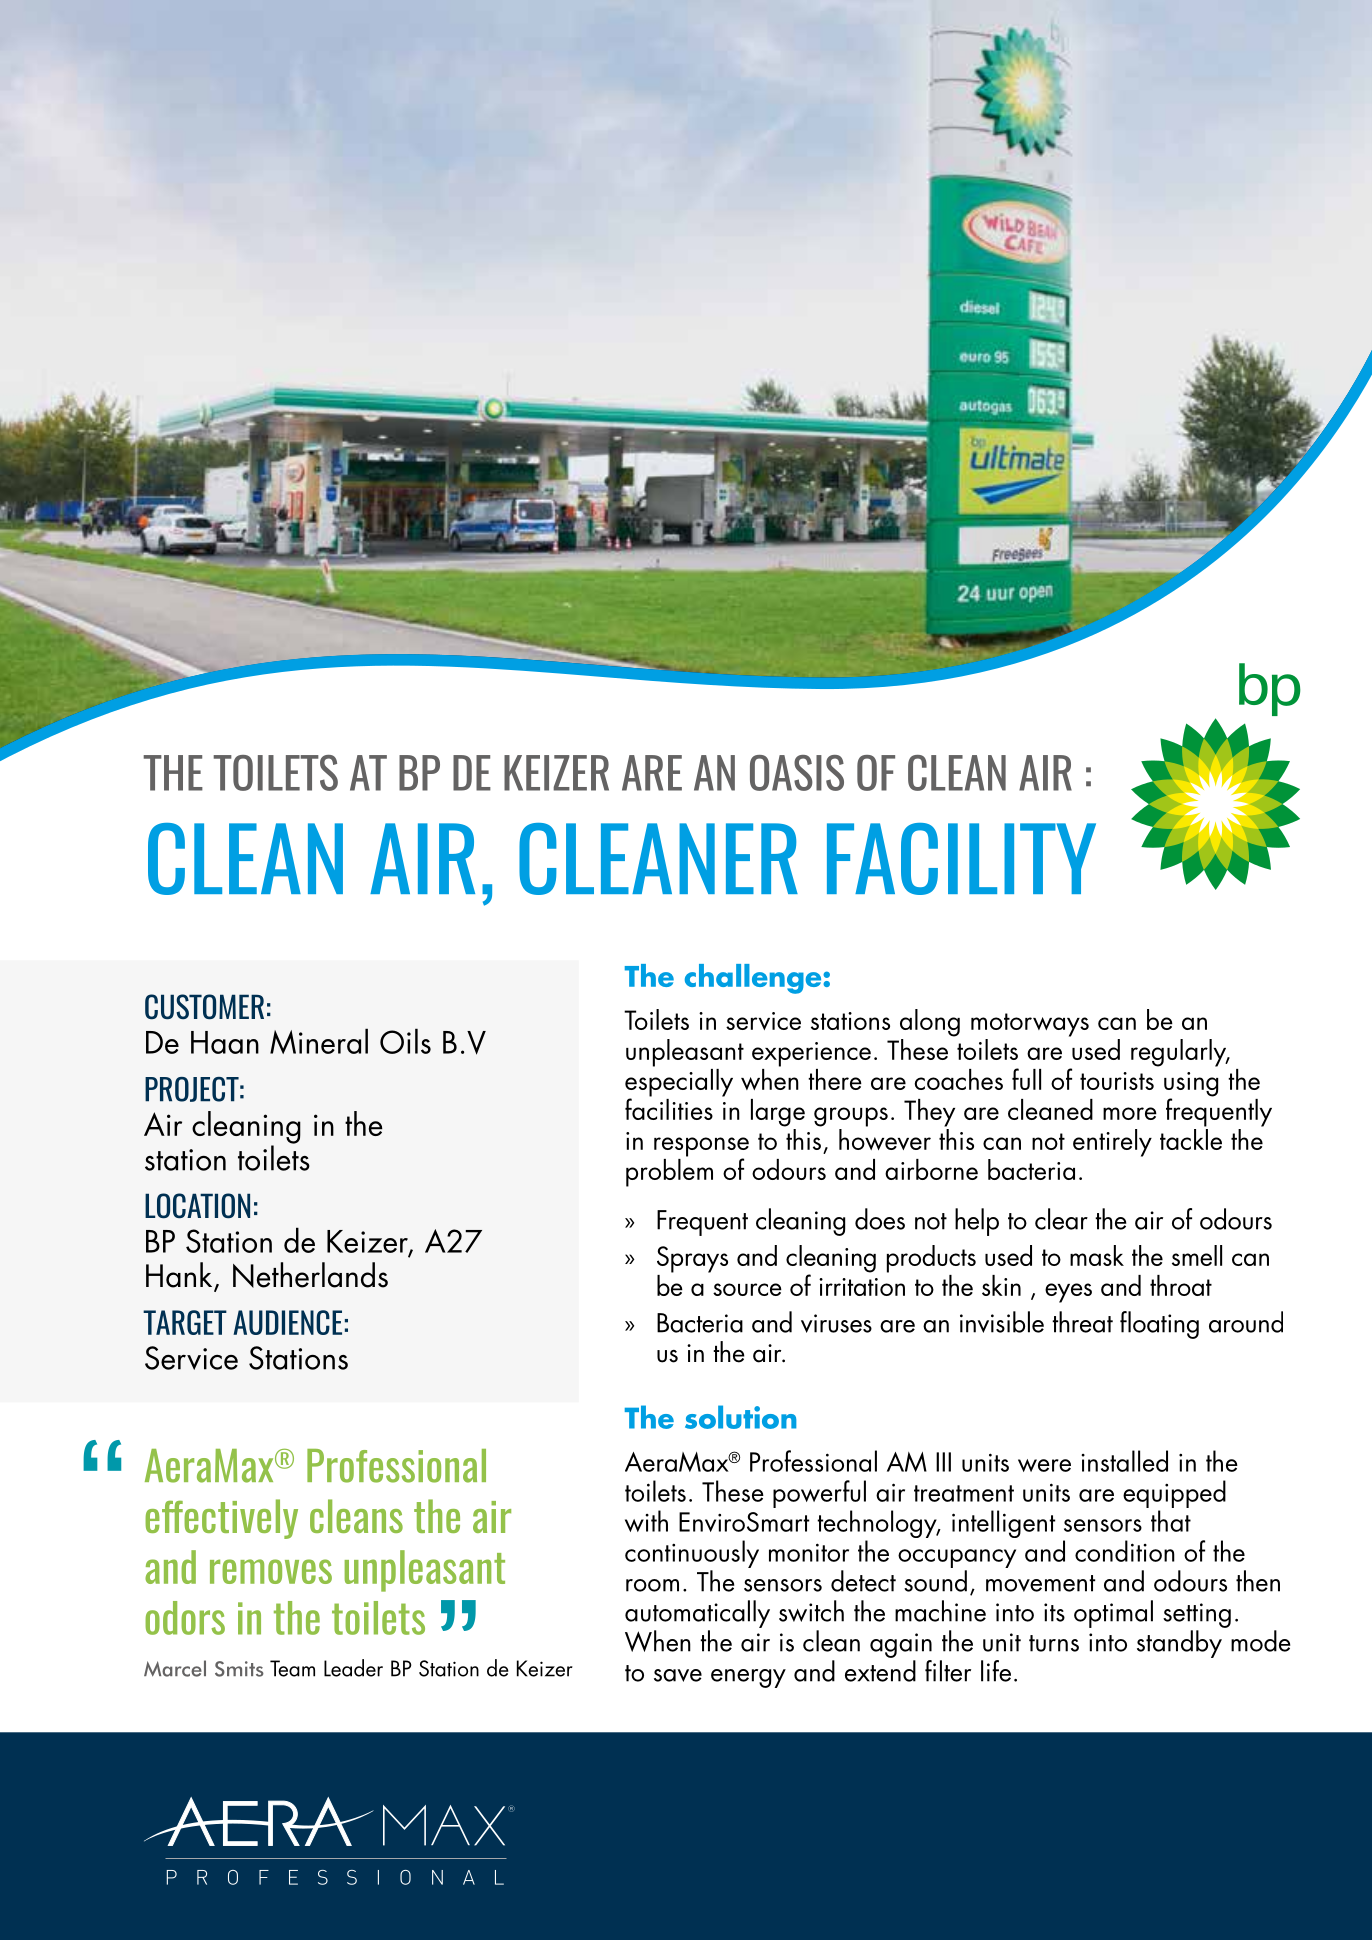 Image resolution: width=1372 pixels, height=1940 pixels. I want to click on AUDIENCE, so click(287, 1322).
